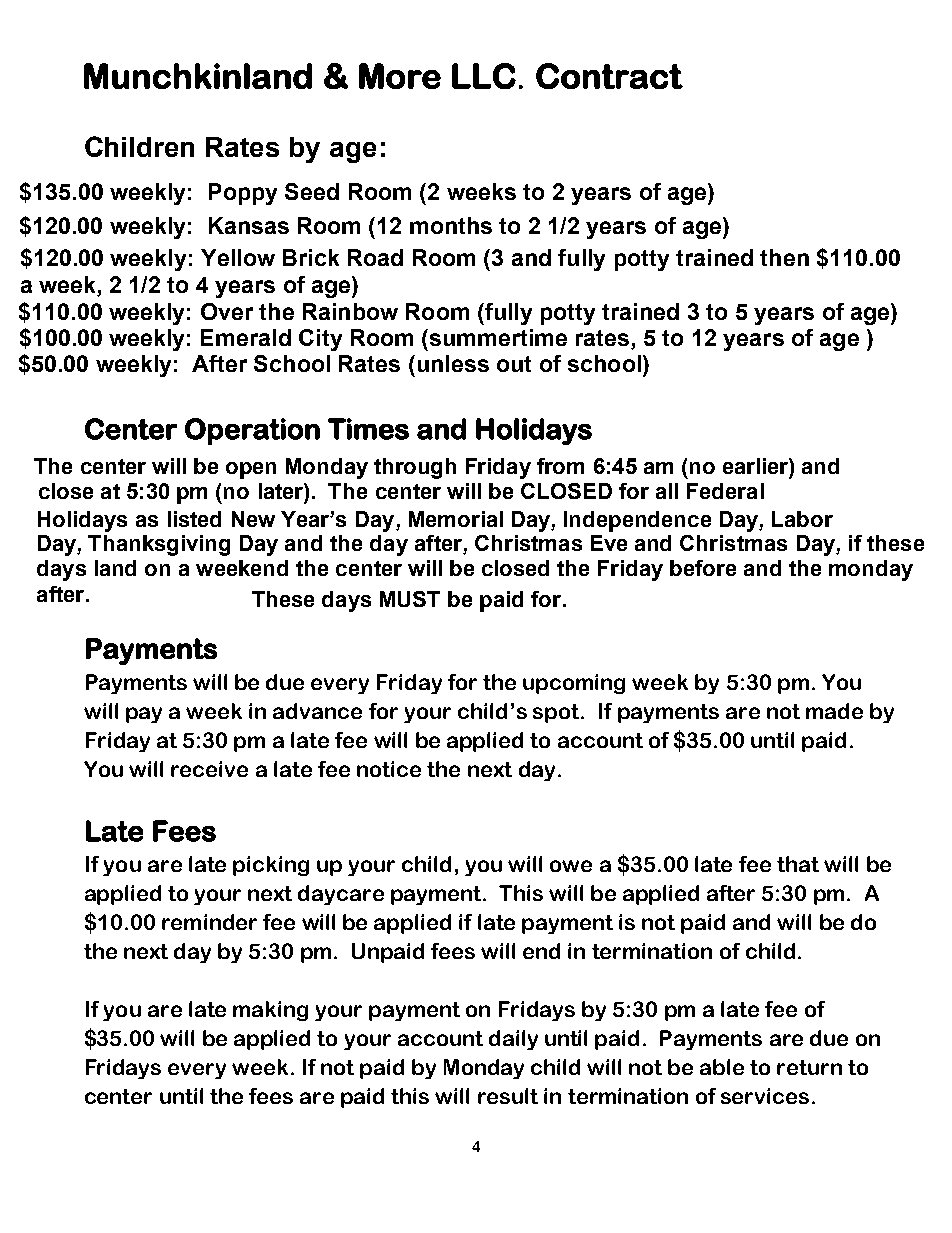 The image size is (952, 1233). Describe the element at coordinates (484, 76) in the page. I see `LLC` at that location.
